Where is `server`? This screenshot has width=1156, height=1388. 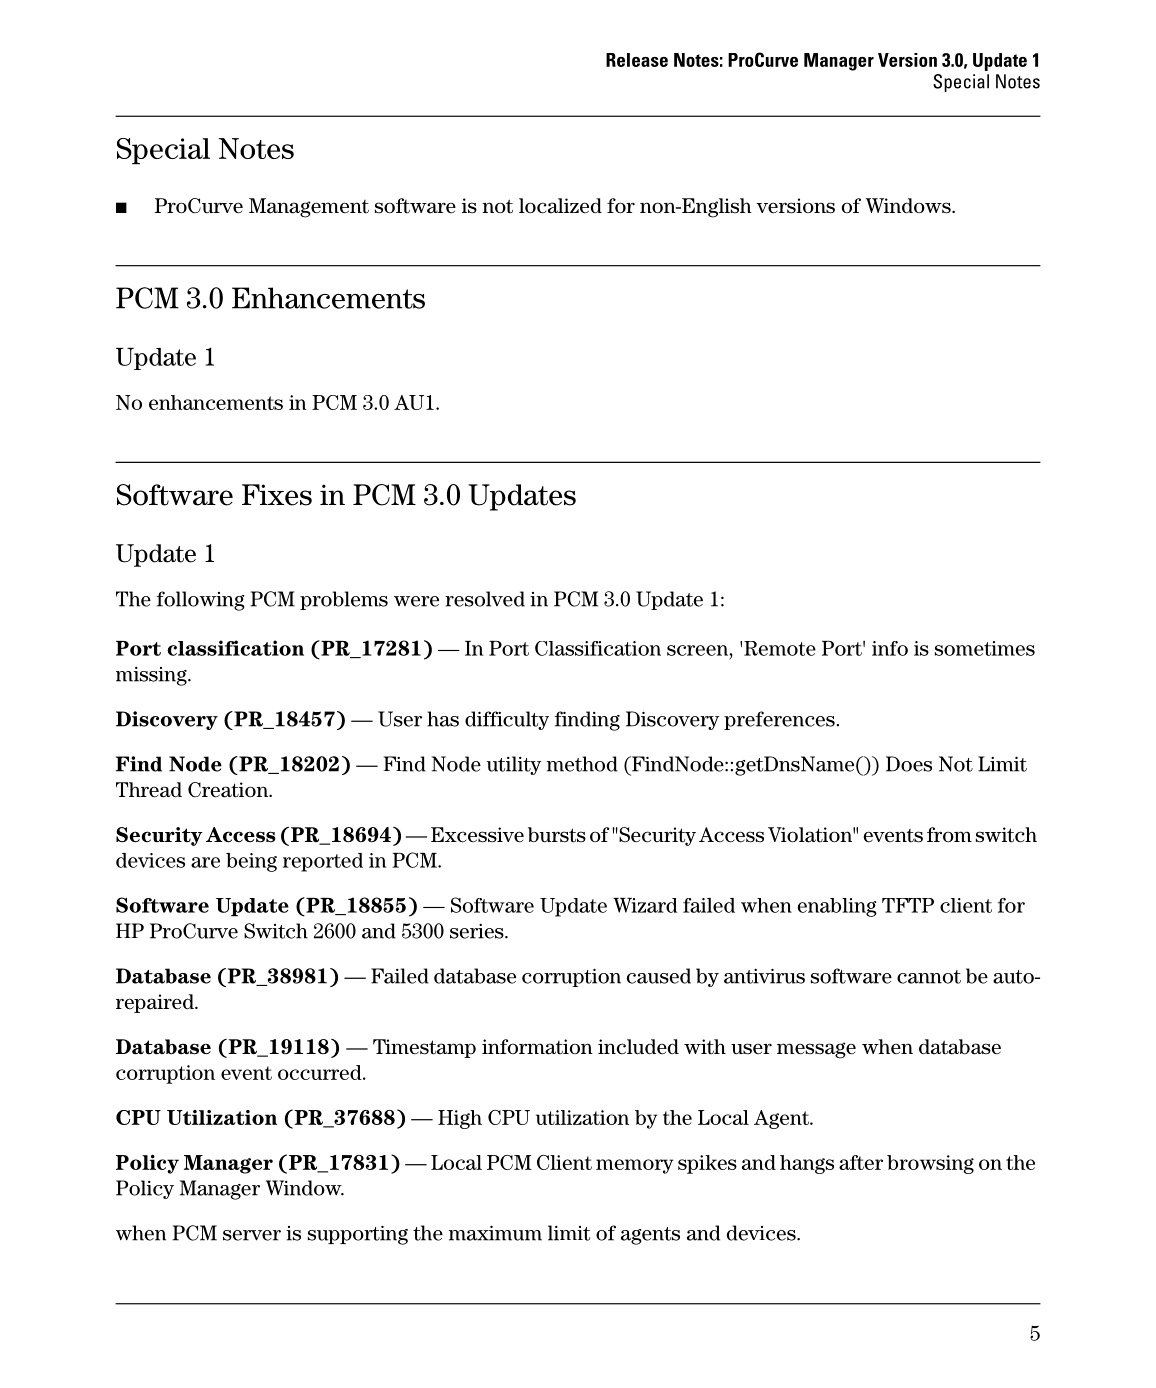
server is located at coordinates (252, 1235).
